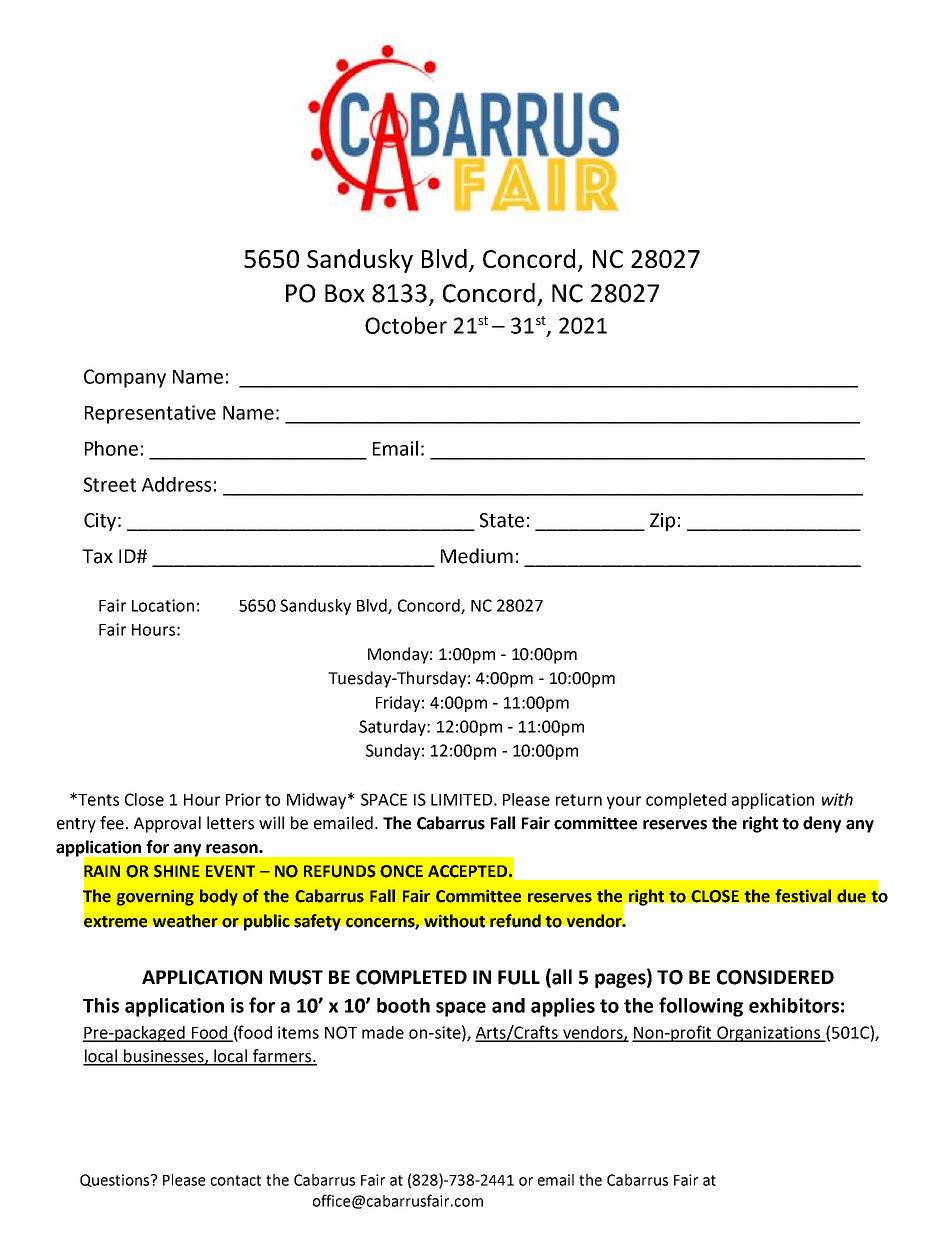 The width and height of the page is (952, 1233). What do you see at coordinates (822, 824) in the page?
I see `deny` at bounding box center [822, 824].
